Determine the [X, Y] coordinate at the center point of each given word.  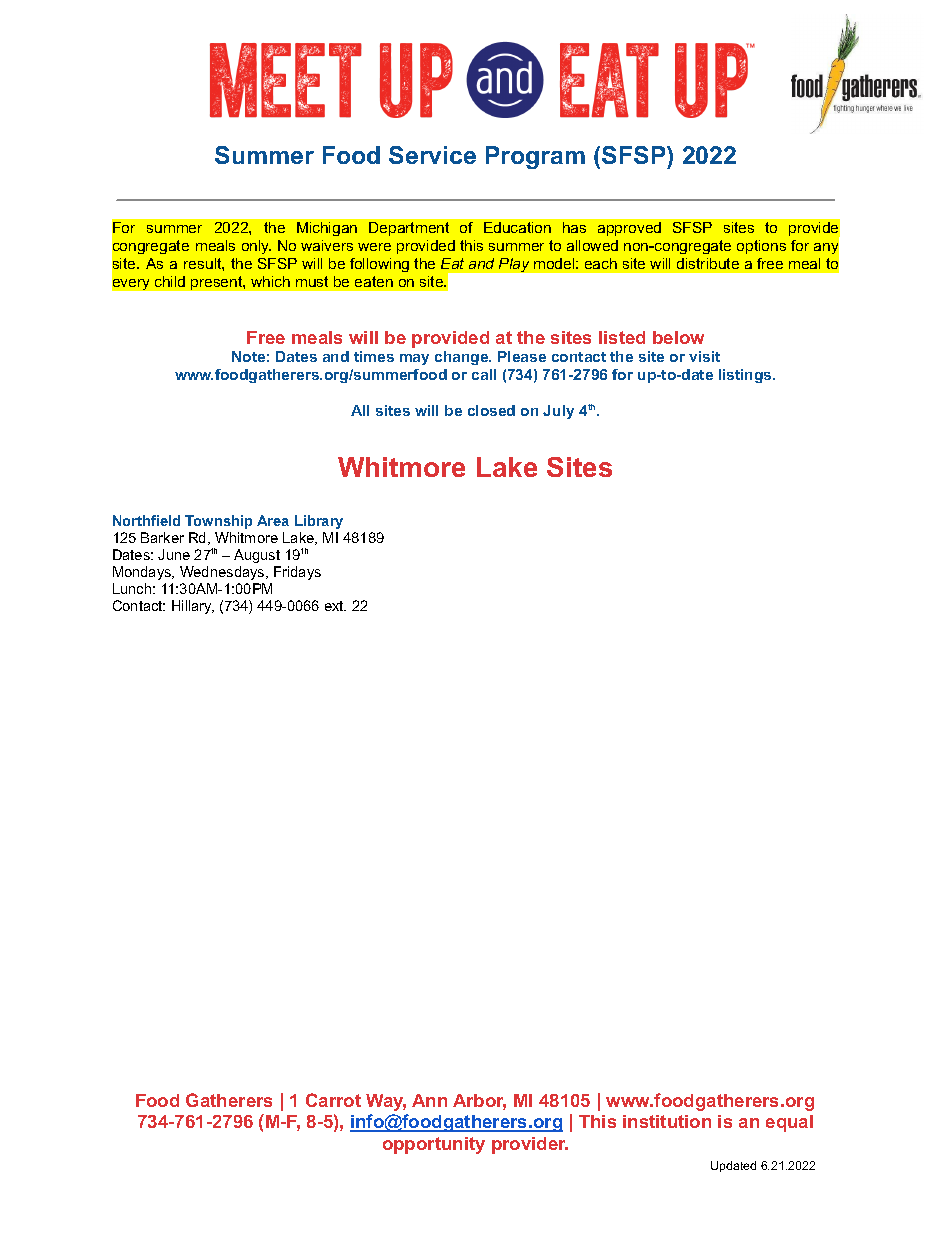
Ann [429, 1100]
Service [432, 155]
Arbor [479, 1102]
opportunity [434, 1145]
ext [335, 606]
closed [491, 410]
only [256, 247]
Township [218, 522]
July [558, 412]
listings [746, 376]
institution [667, 1121]
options [761, 247]
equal [789, 1123]
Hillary [193, 607]
